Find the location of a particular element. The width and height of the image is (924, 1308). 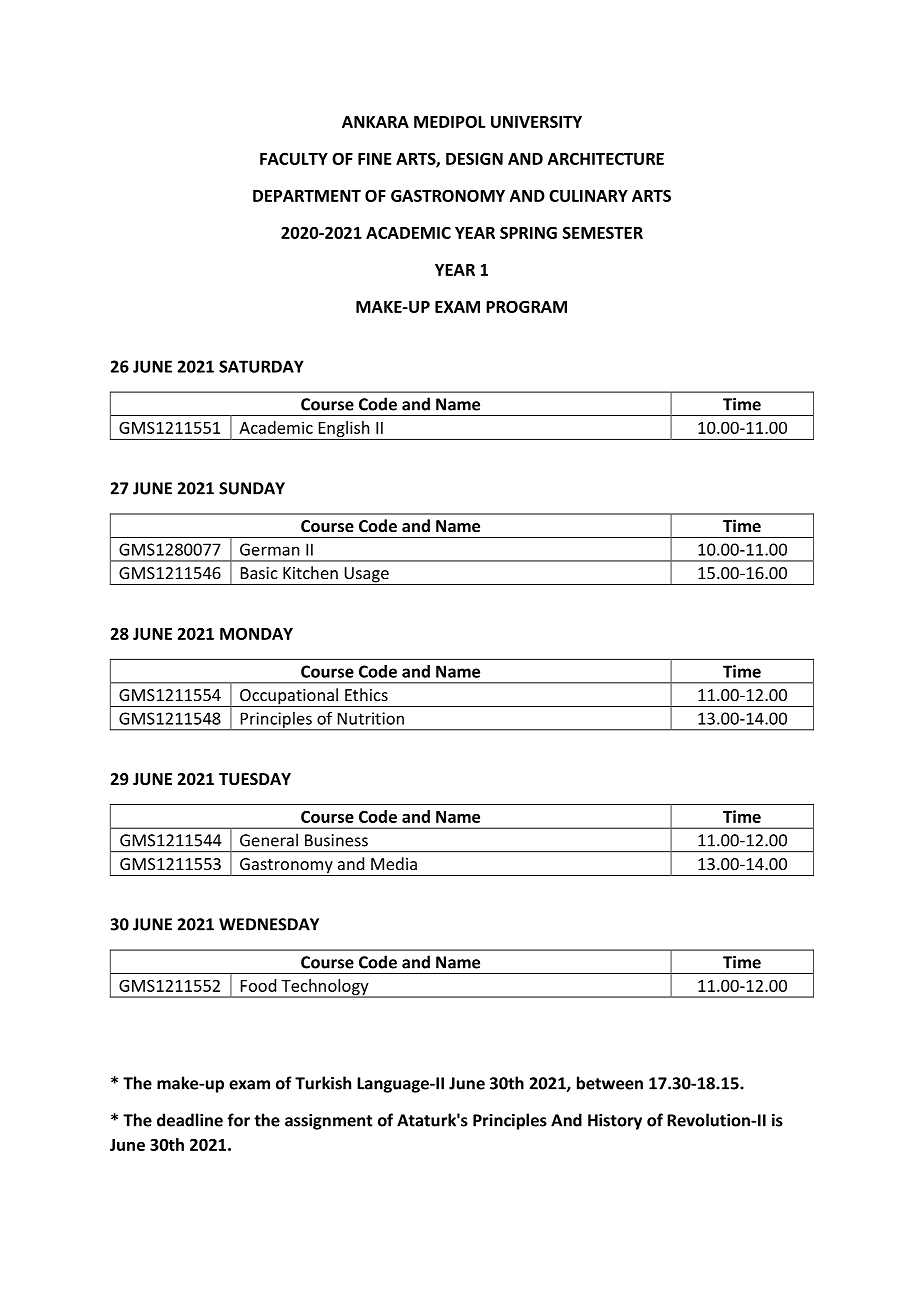

assignment is located at coordinates (328, 1122).
